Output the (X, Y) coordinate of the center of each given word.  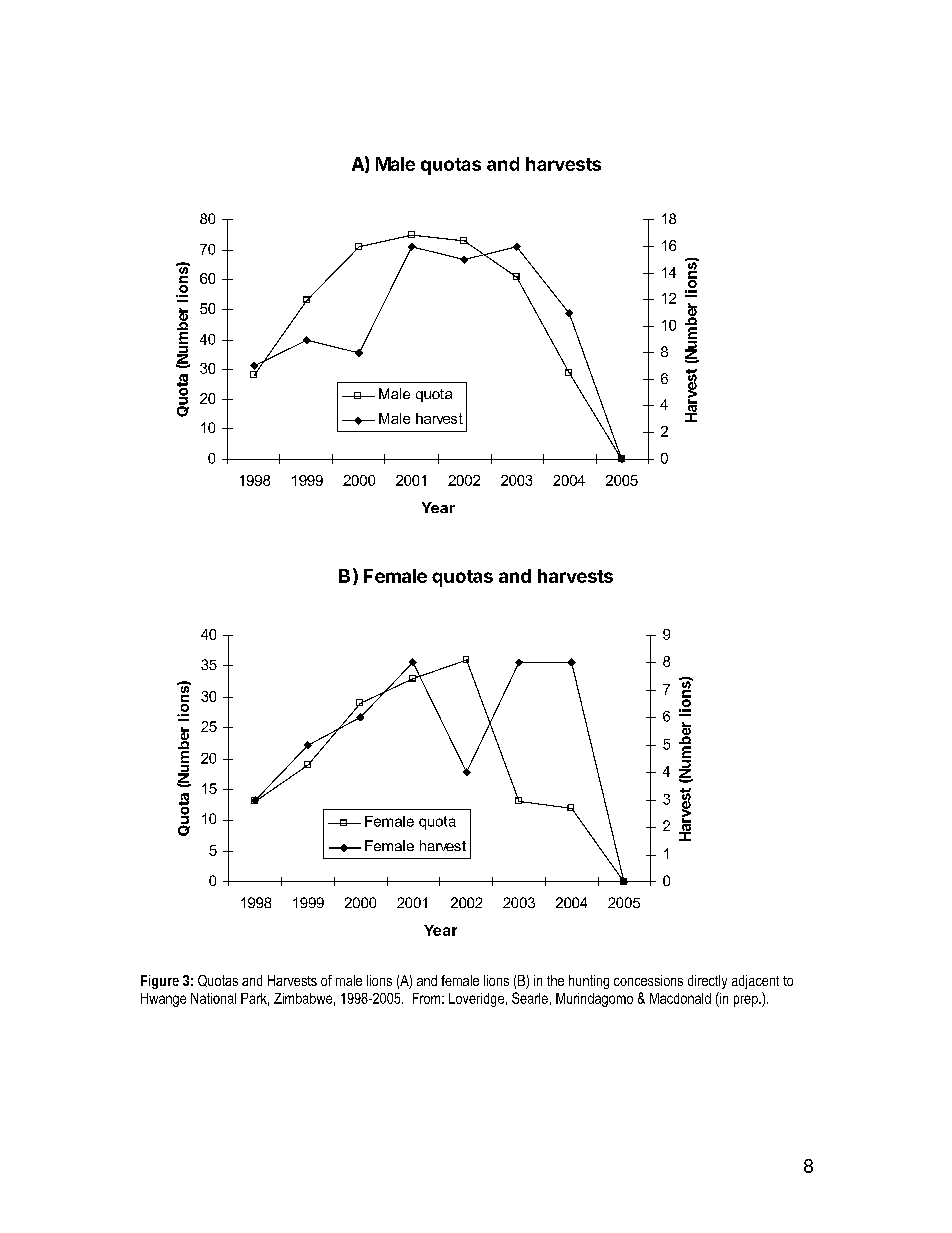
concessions (648, 980)
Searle (530, 998)
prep (747, 1001)
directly (707, 982)
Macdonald (680, 998)
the (555, 980)
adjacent (755, 982)
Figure (160, 982)
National (213, 998)
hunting (589, 982)
